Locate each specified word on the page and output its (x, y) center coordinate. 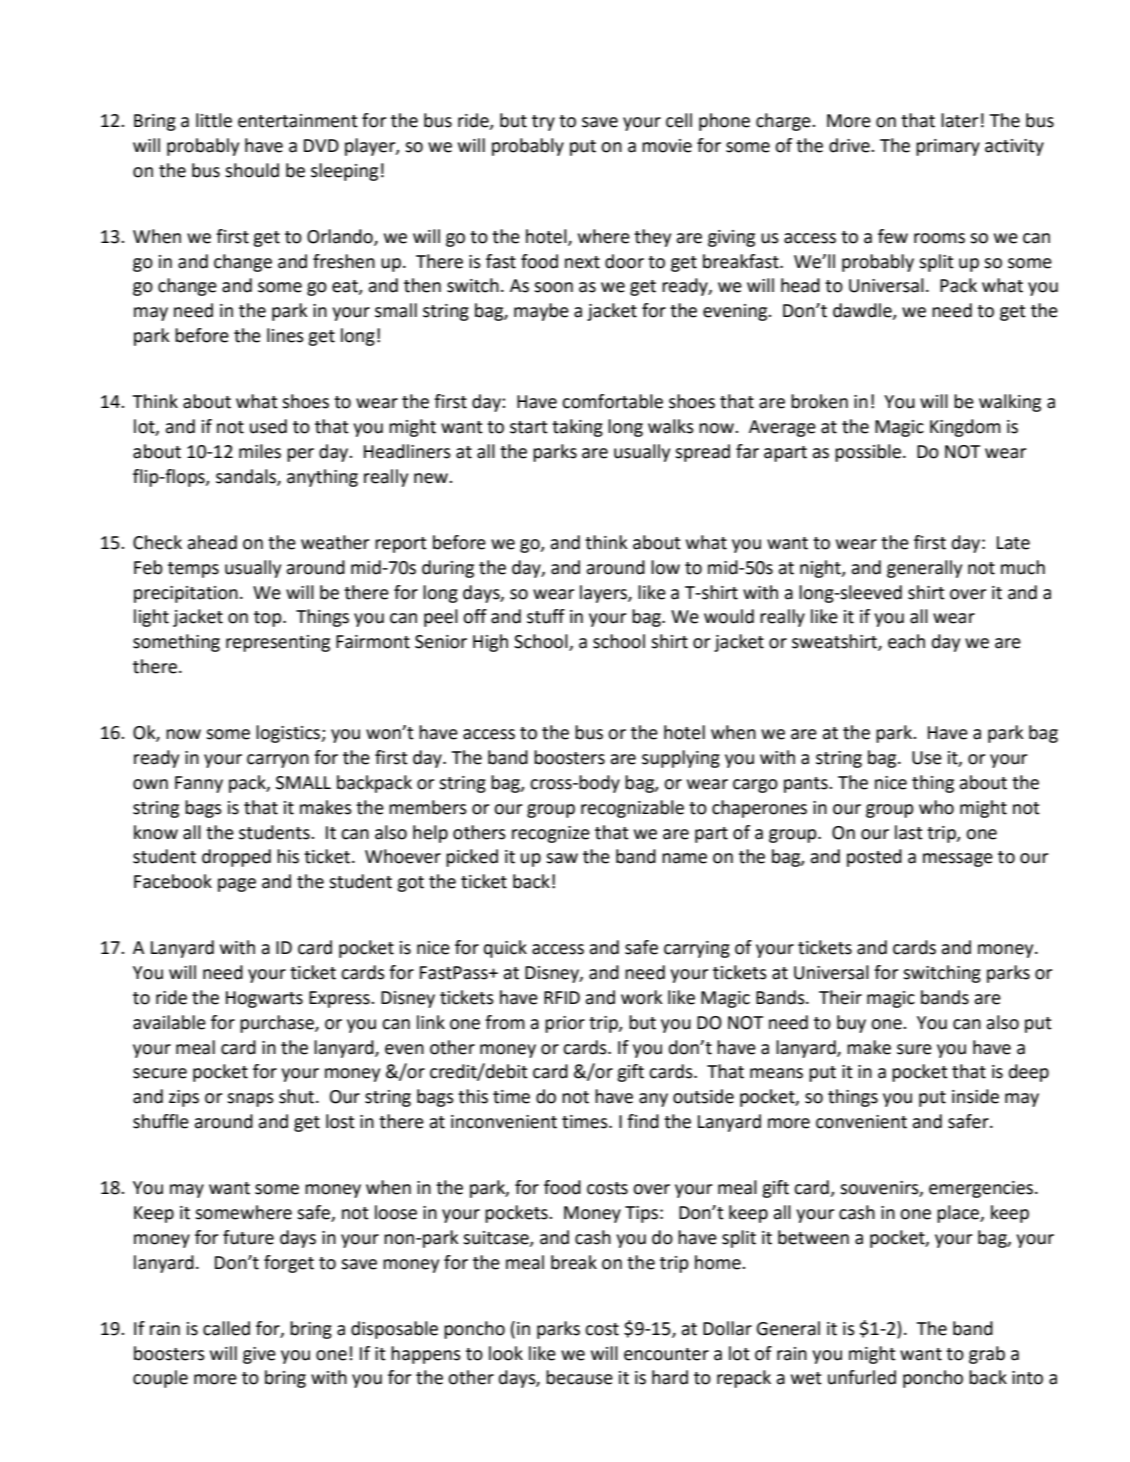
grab (987, 1355)
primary (948, 147)
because (579, 1377)
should (252, 170)
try (543, 123)
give (259, 1355)
